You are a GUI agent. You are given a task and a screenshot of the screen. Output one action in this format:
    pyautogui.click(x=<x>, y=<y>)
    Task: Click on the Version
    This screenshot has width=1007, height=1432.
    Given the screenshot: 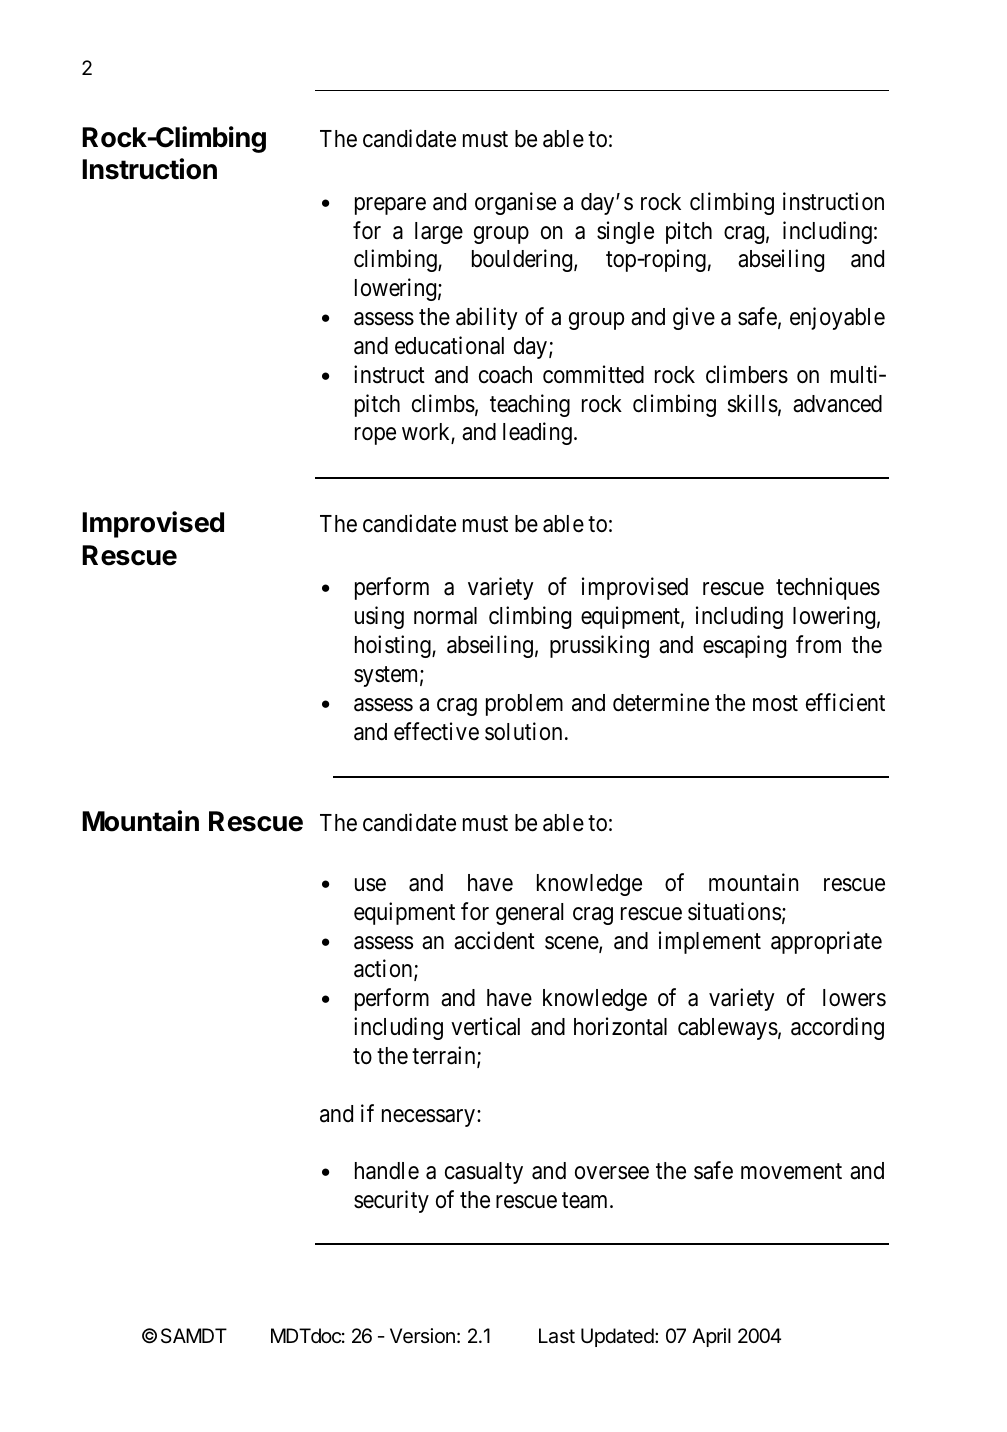 What is the action you would take?
    pyautogui.click(x=422, y=1336)
